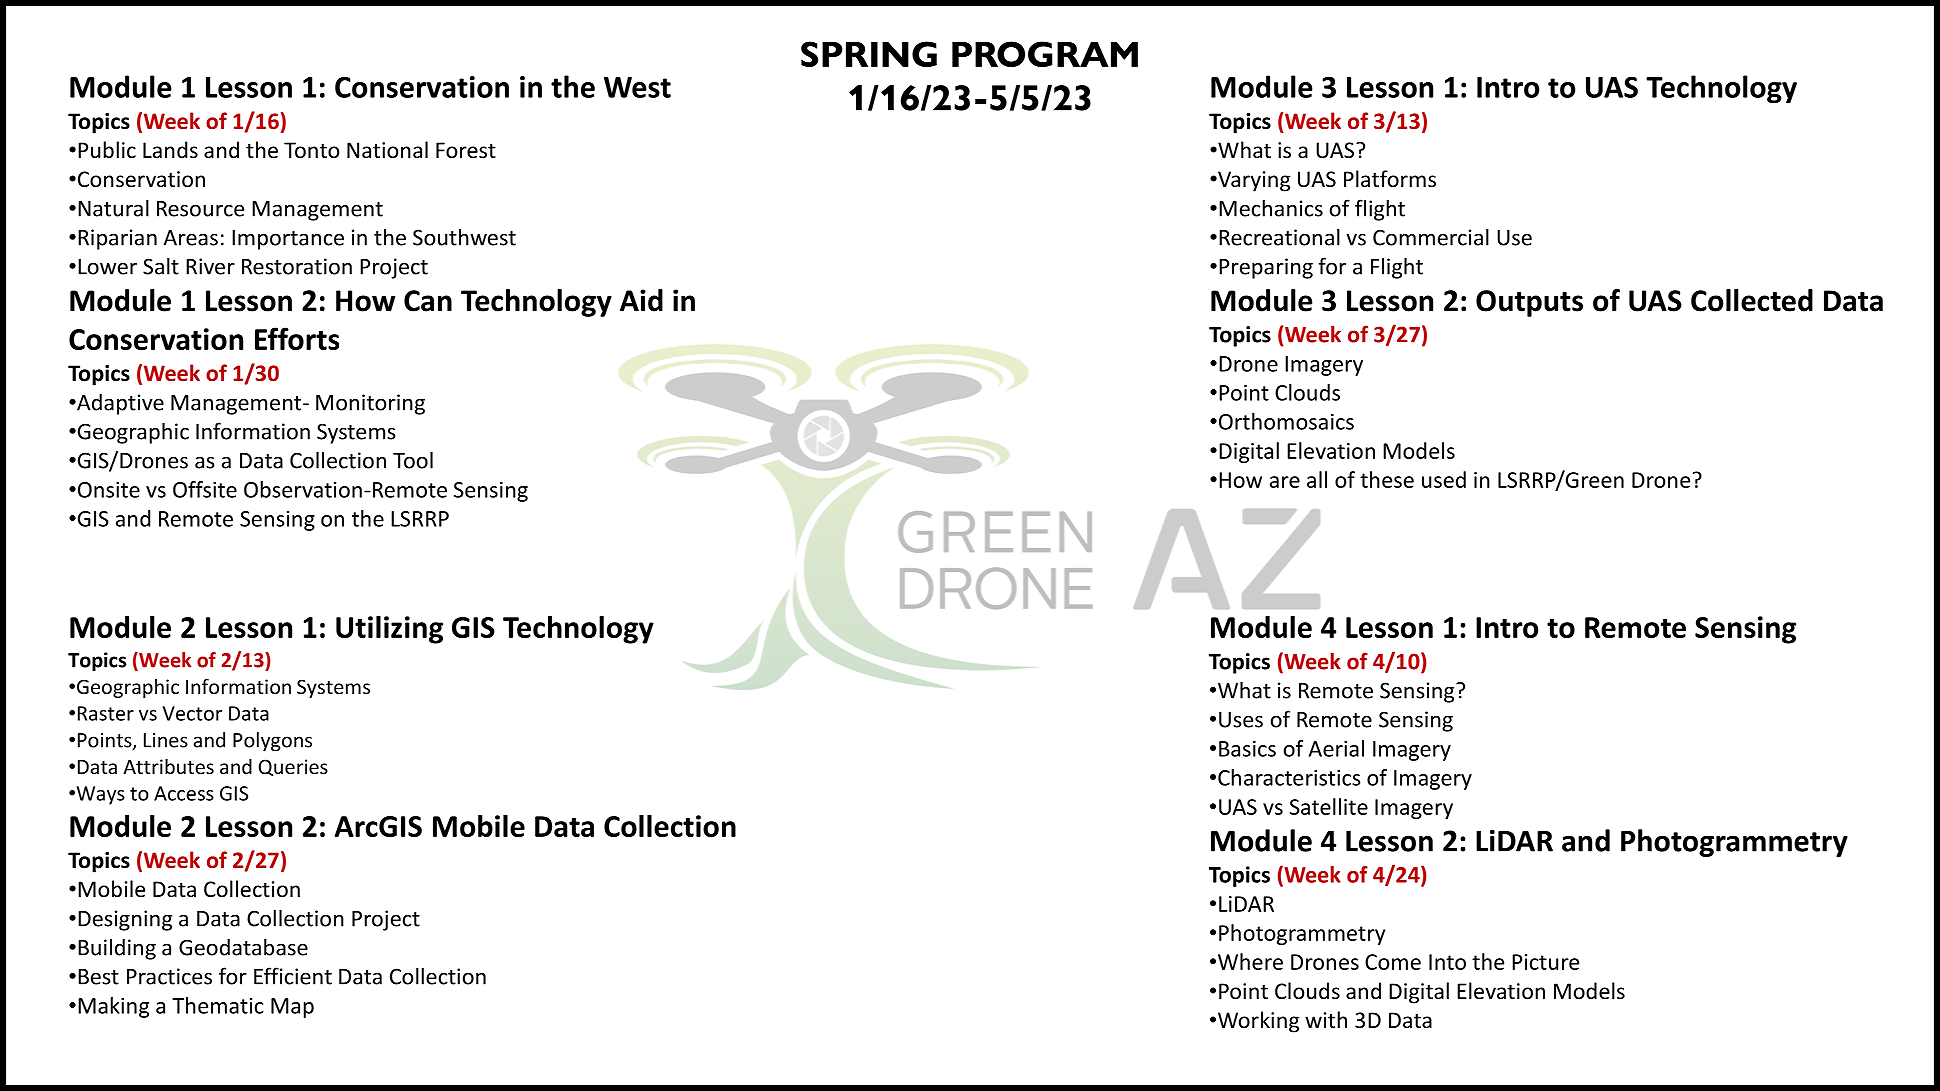 Image resolution: width=1940 pixels, height=1091 pixels. I want to click on National, so click(387, 150).
